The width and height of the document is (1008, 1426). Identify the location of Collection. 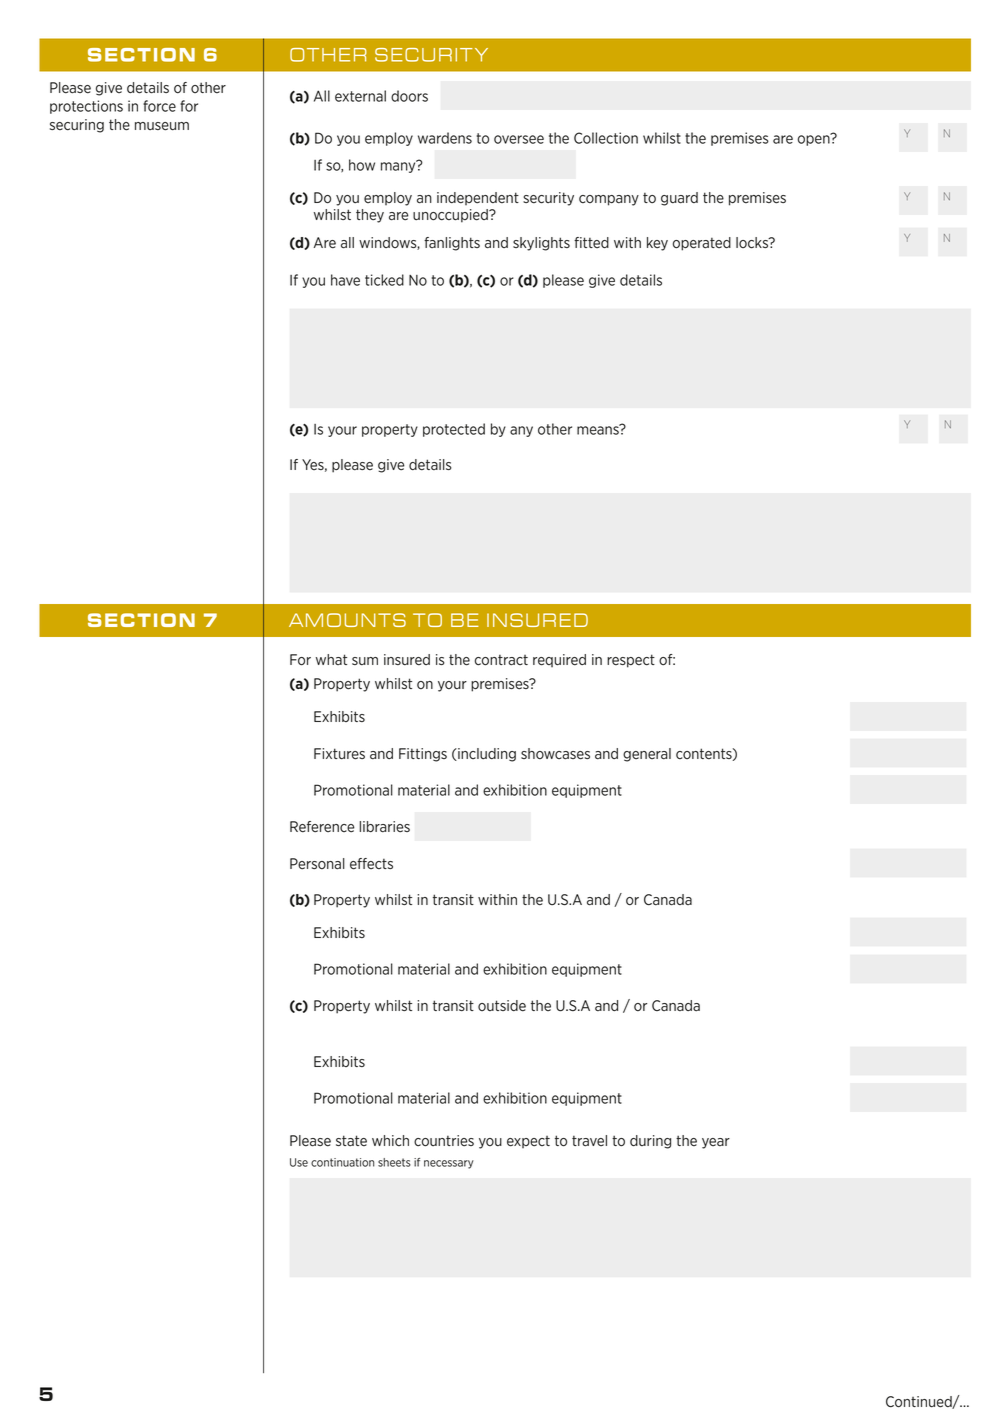
(606, 138).
